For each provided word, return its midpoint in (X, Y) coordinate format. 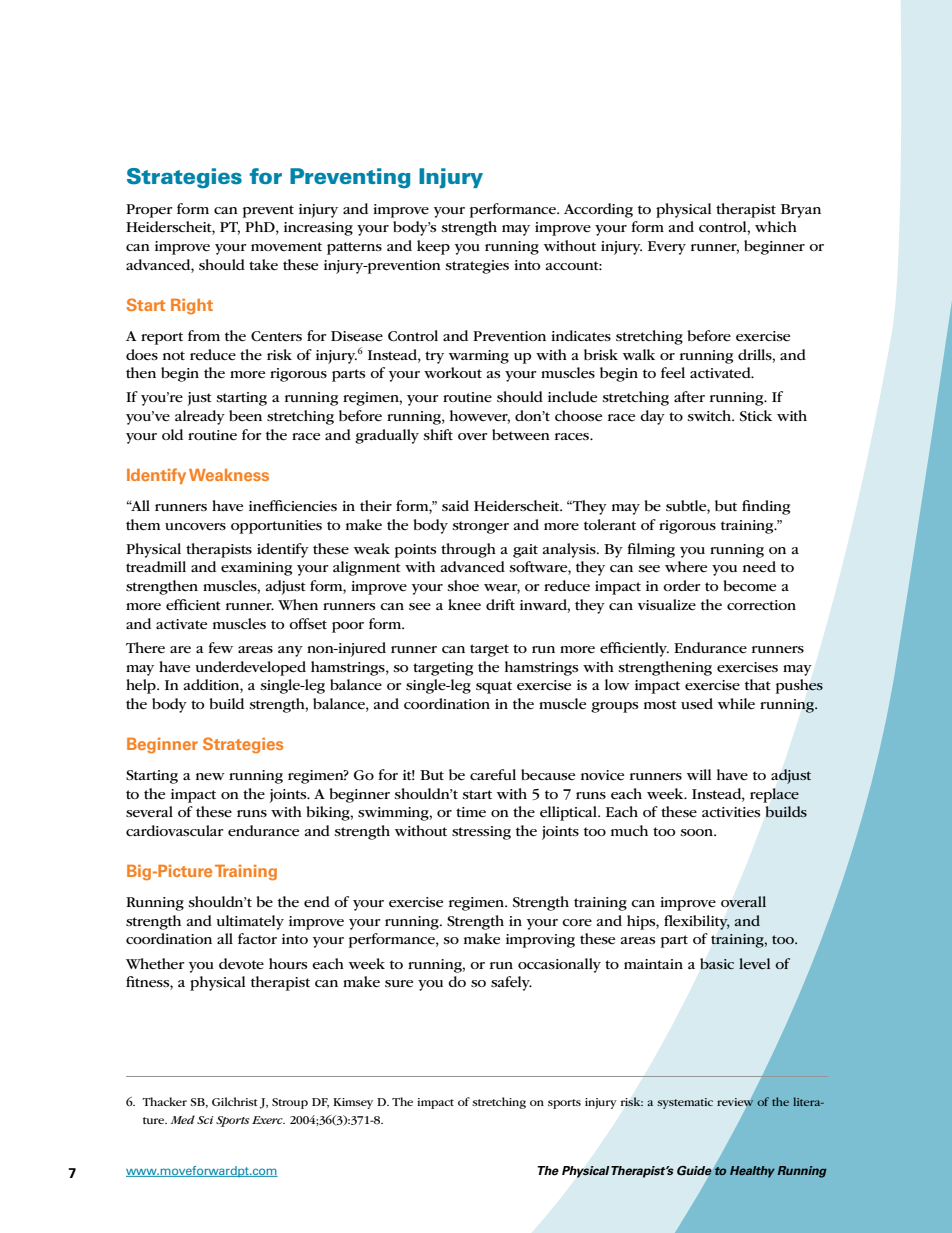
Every (667, 248)
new (210, 776)
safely (511, 983)
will (699, 774)
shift (438, 434)
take (263, 265)
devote (241, 963)
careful (493, 775)
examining (256, 569)
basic (717, 963)
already (200, 417)
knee (464, 605)
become (749, 585)
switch (710, 415)
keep (433, 247)
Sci (205, 1120)
